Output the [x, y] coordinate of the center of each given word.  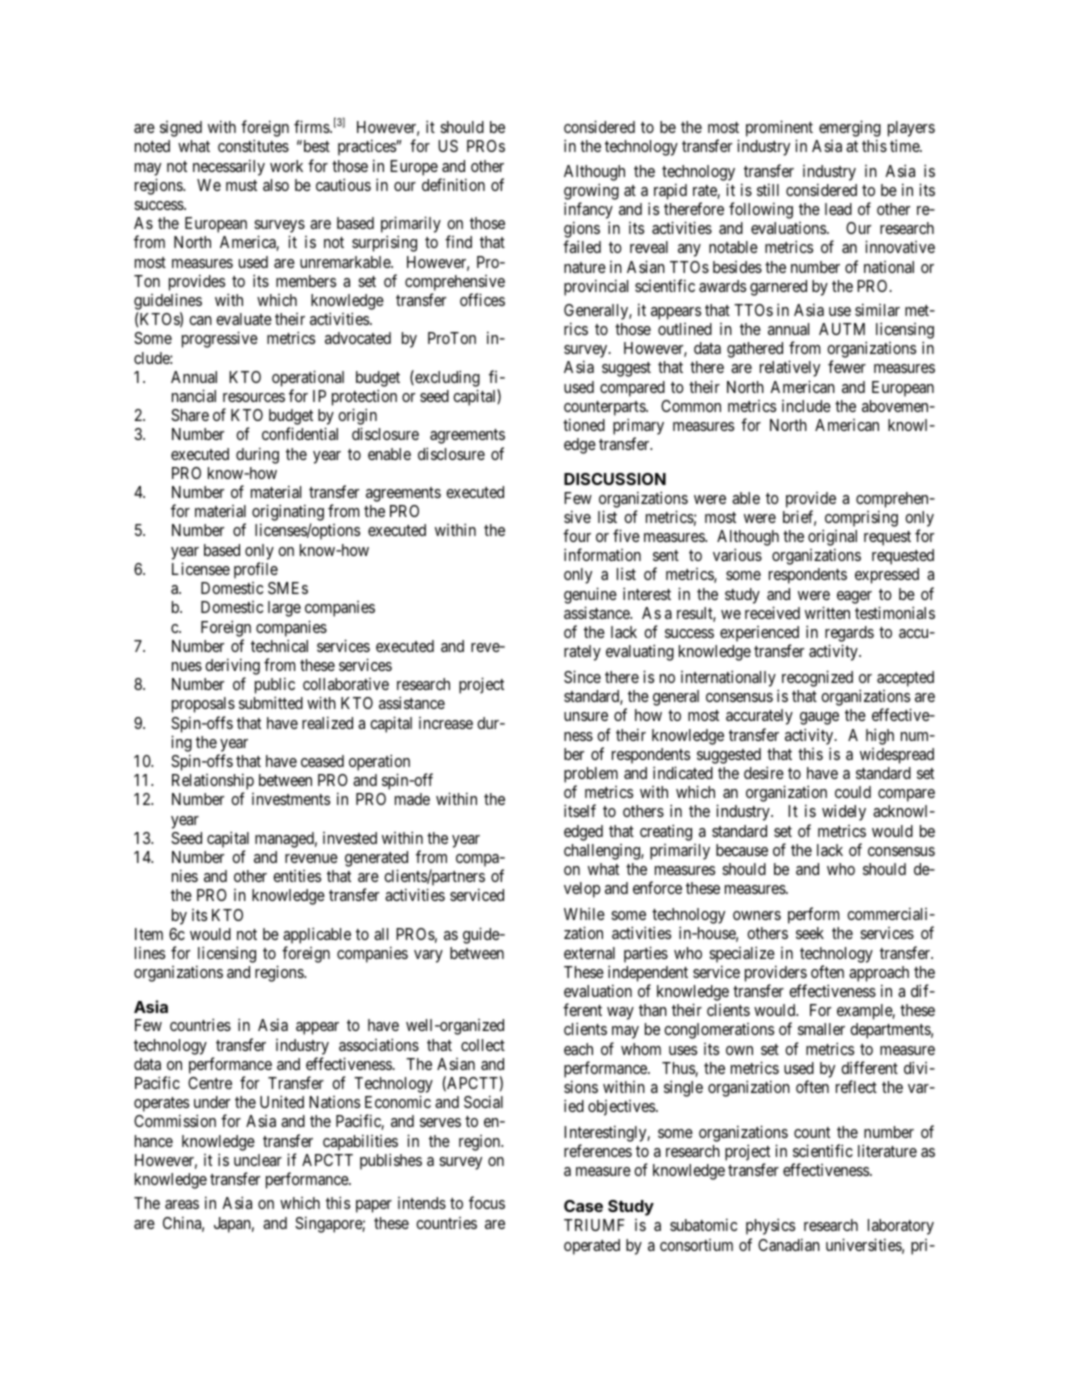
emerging [850, 130]
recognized [817, 678]
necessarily [229, 167]
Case [583, 1206]
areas [182, 1204]
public [275, 687]
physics [770, 1226]
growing [591, 191]
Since [582, 676]
